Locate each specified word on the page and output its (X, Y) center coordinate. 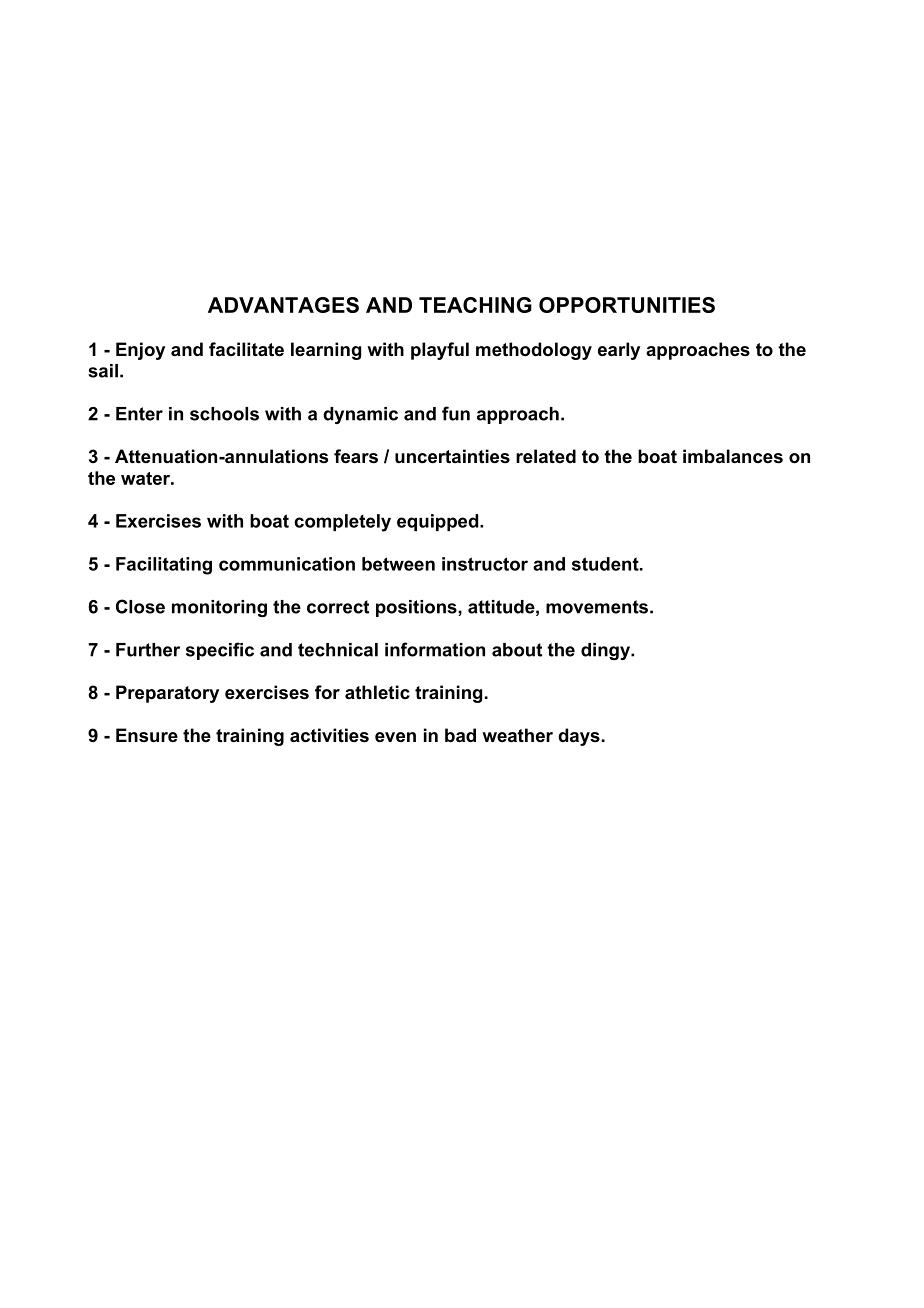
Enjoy (140, 351)
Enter (139, 414)
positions (417, 608)
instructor (485, 564)
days (579, 737)
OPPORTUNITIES (627, 305)
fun (456, 413)
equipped (439, 522)
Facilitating (164, 566)
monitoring (219, 608)
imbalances (733, 456)
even (395, 737)
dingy (606, 651)
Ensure (147, 735)
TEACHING (475, 305)
